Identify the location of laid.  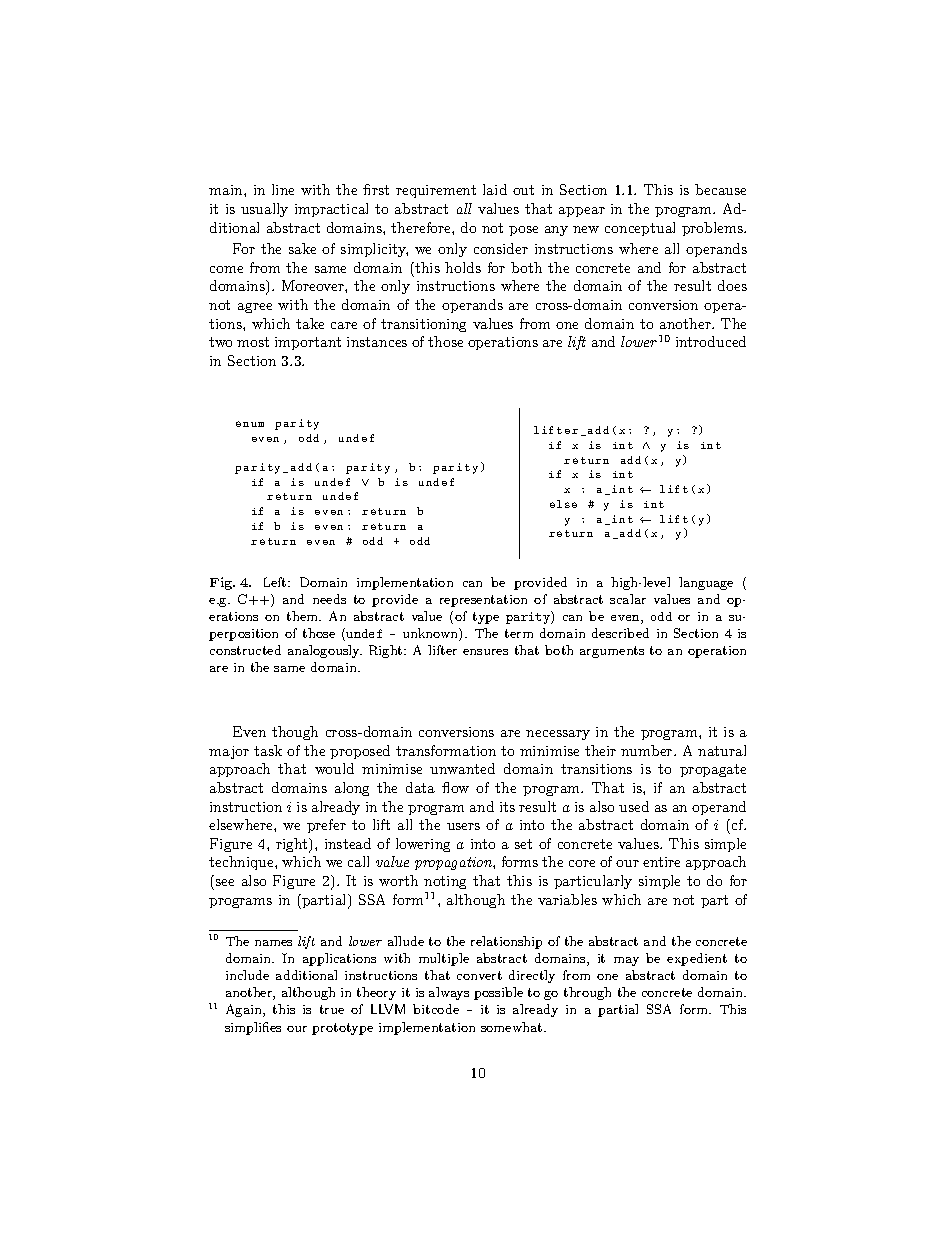
(495, 189).
